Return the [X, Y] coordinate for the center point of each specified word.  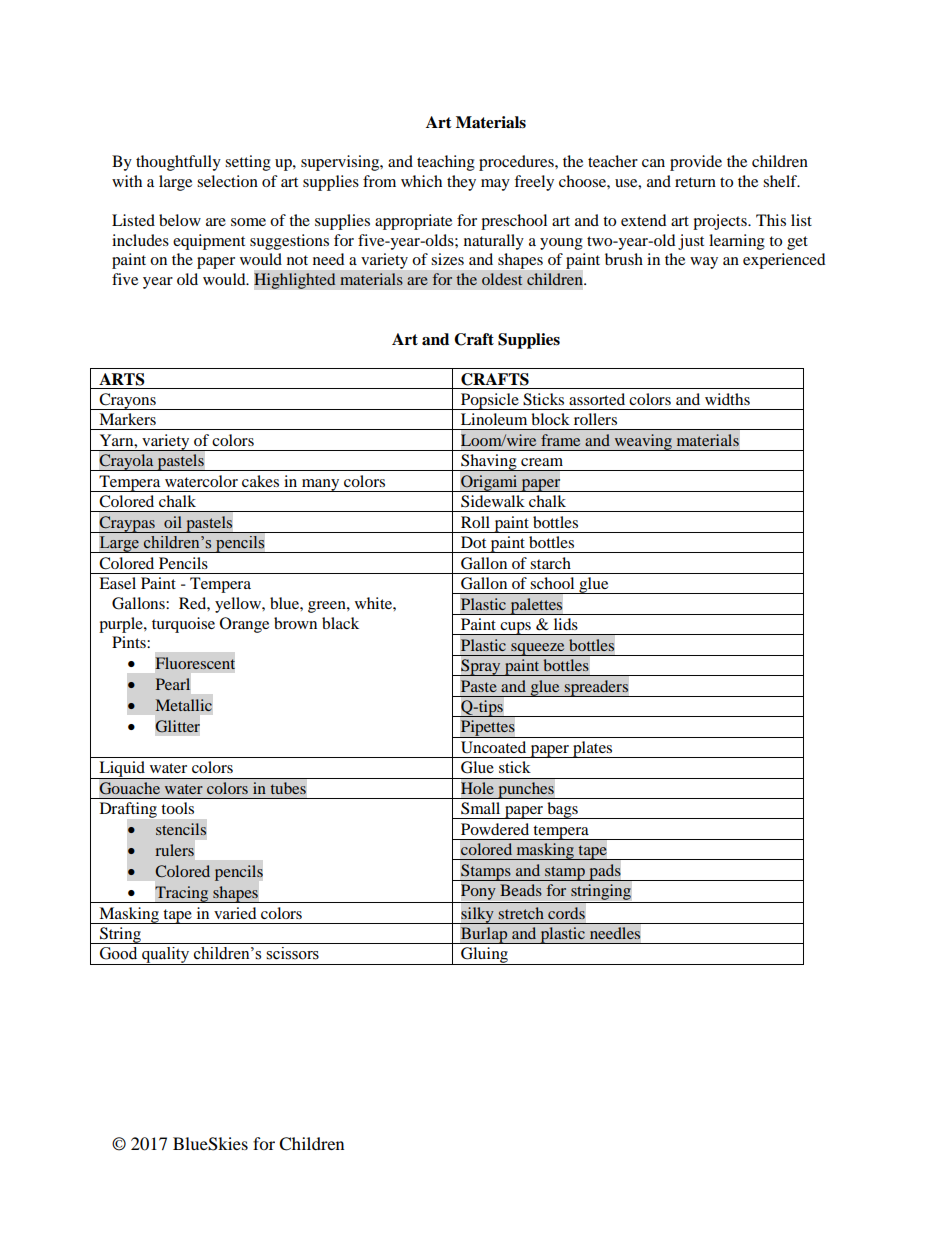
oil [173, 522]
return [695, 182]
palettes [536, 606]
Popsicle [490, 401]
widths [727, 399]
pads [605, 872]
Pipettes [488, 729]
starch [550, 563]
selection [227, 181]
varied [235, 913]
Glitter [178, 726]
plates [593, 749]
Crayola [126, 462]
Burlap [484, 935]
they [461, 183]
